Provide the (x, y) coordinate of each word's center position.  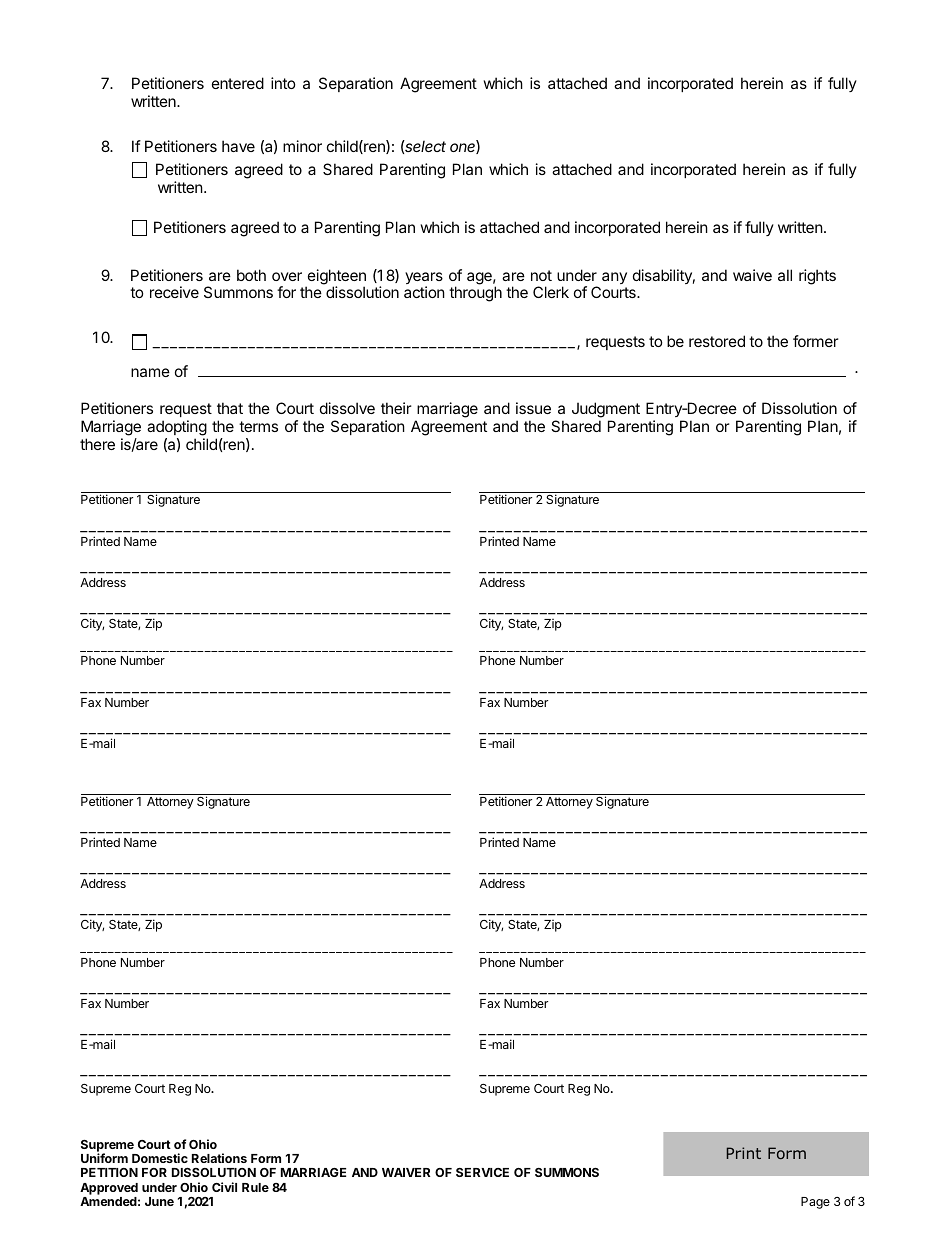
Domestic (160, 1158)
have (238, 146)
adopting (177, 428)
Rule (255, 1187)
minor (302, 146)
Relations (219, 1158)
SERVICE (482, 1172)
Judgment (606, 410)
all (785, 275)
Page (815, 1203)
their (396, 408)
